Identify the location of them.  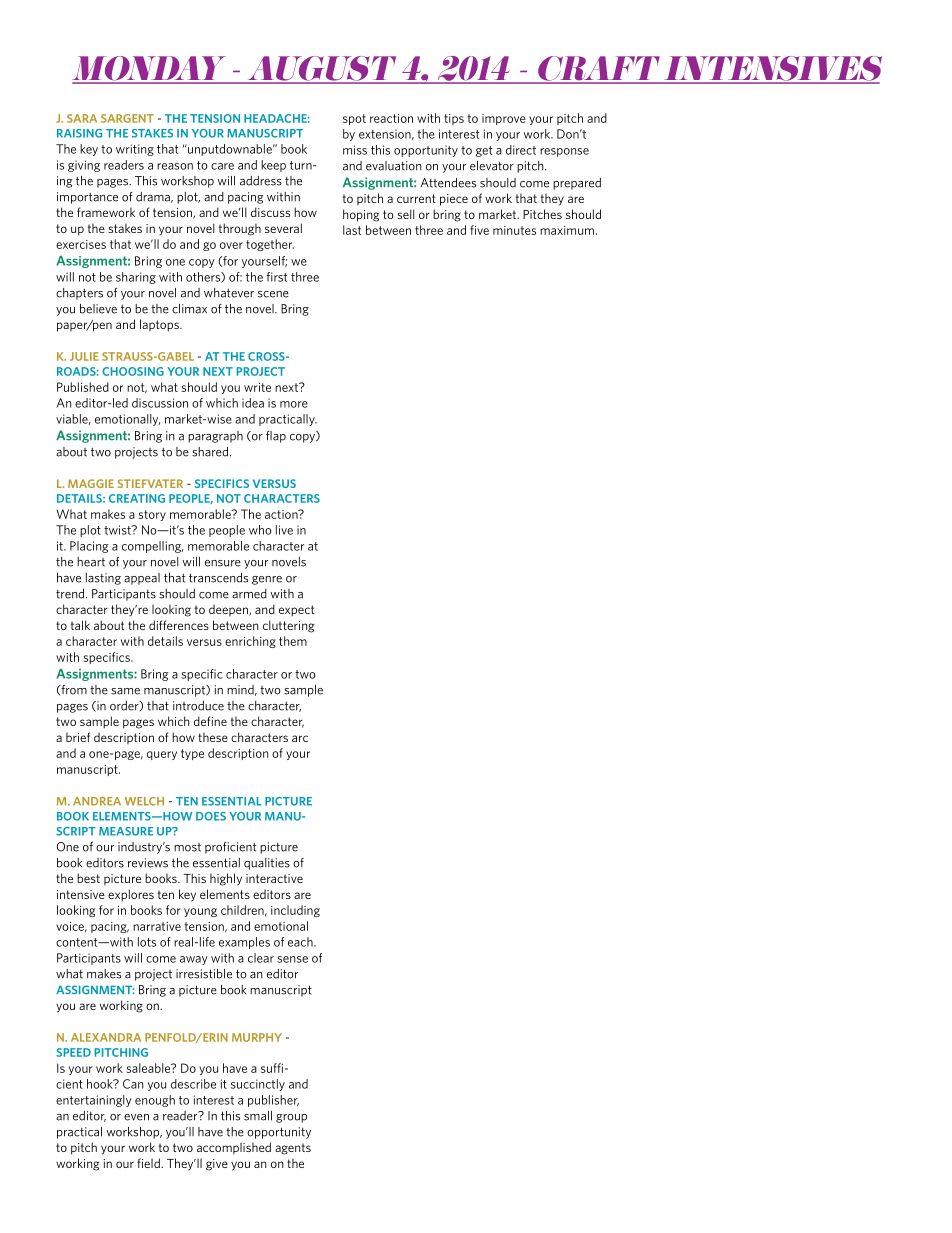
(293, 641).
